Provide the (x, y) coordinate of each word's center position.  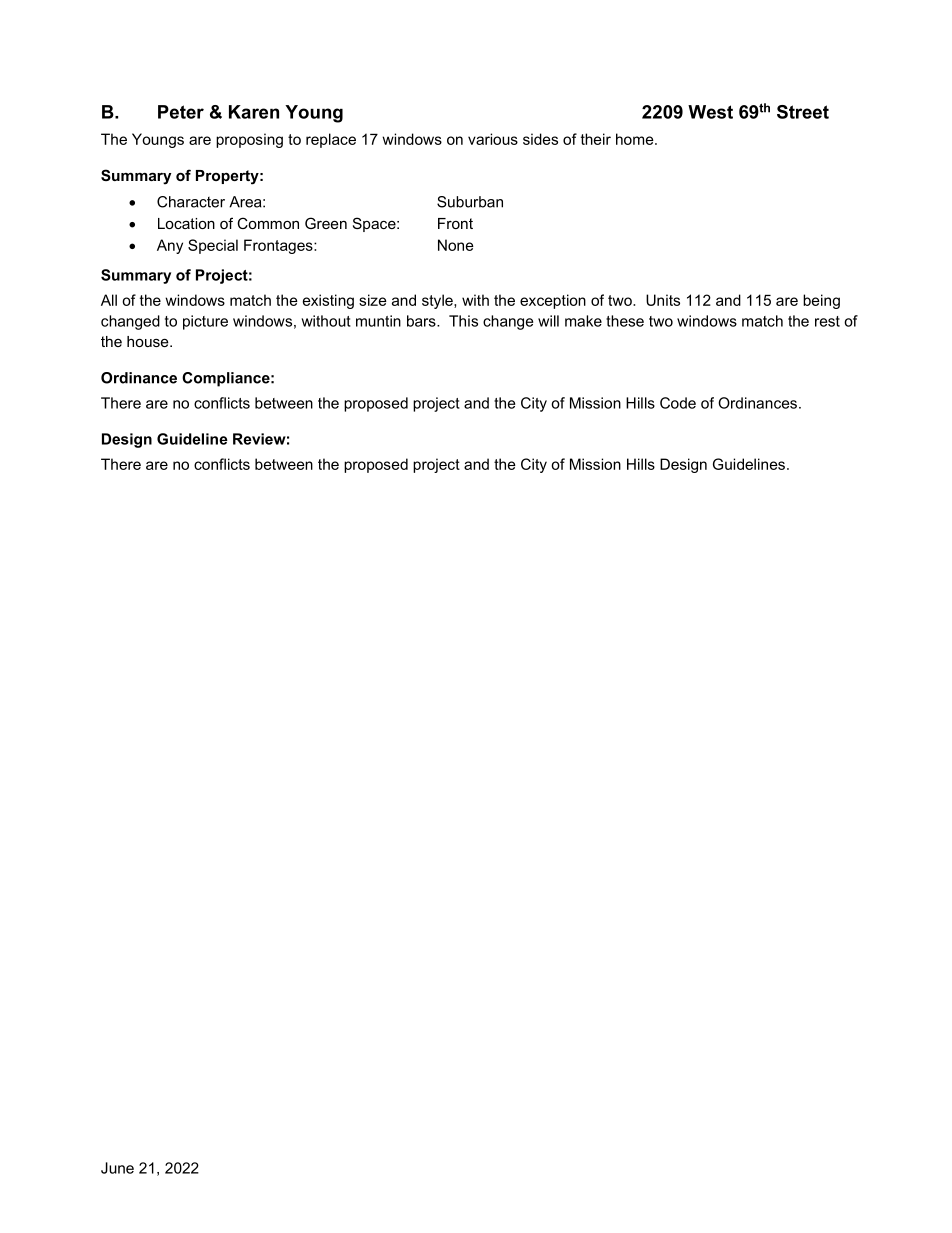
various (493, 139)
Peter (181, 112)
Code (678, 403)
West (710, 112)
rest (827, 321)
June (117, 1168)
